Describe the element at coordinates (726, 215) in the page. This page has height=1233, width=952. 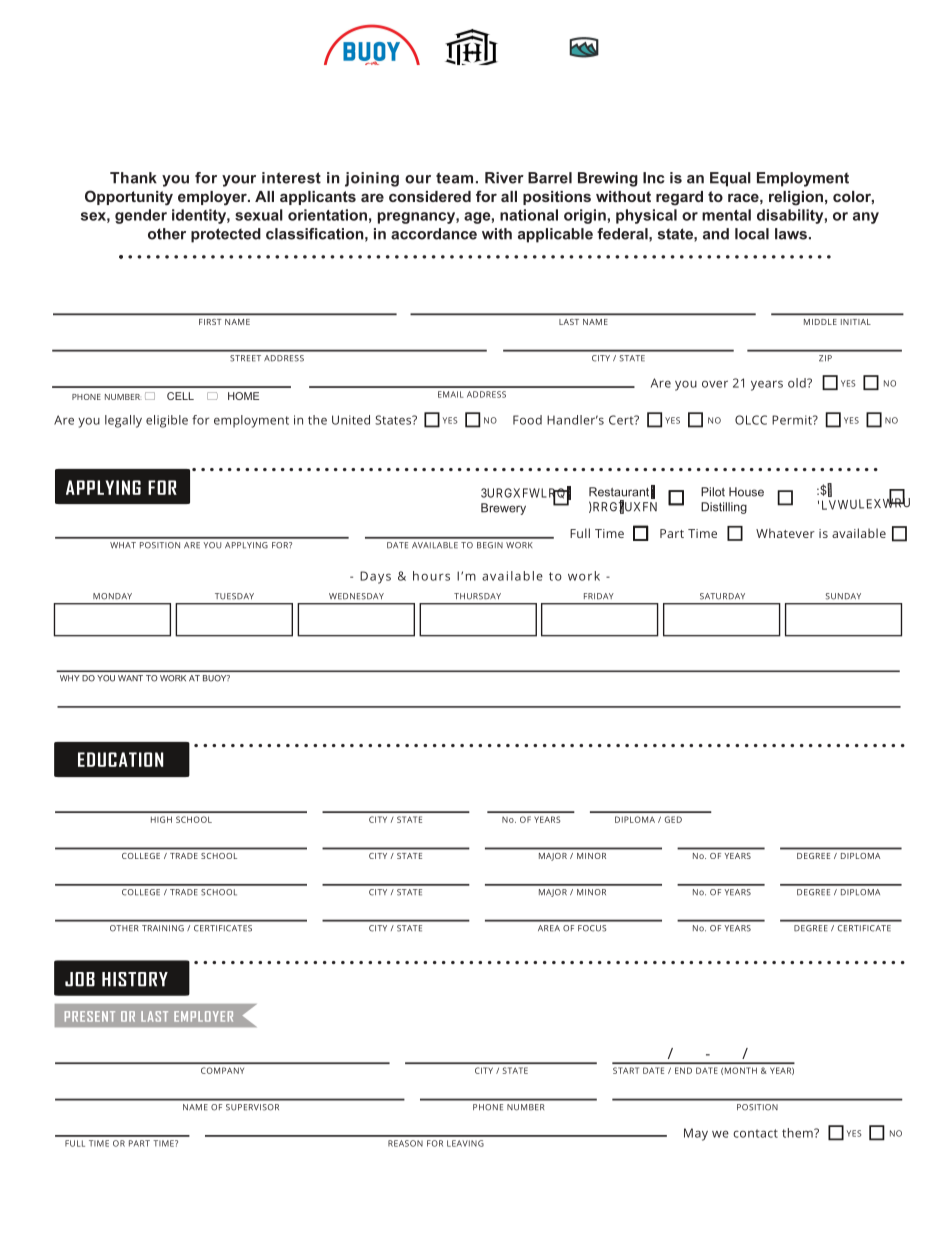
I see `mental` at that location.
